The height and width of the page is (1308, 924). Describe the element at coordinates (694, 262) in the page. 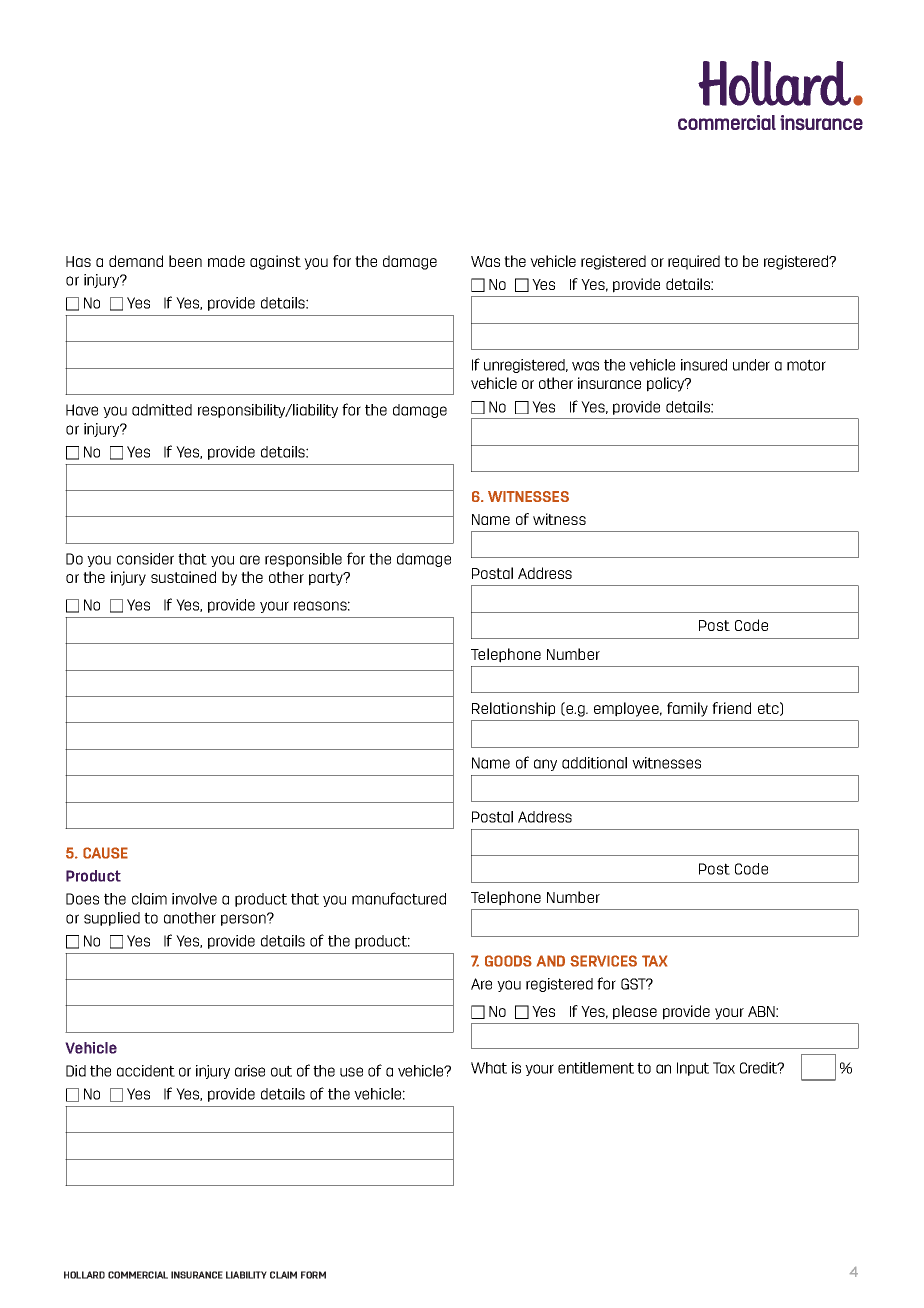

I see `required` at that location.
